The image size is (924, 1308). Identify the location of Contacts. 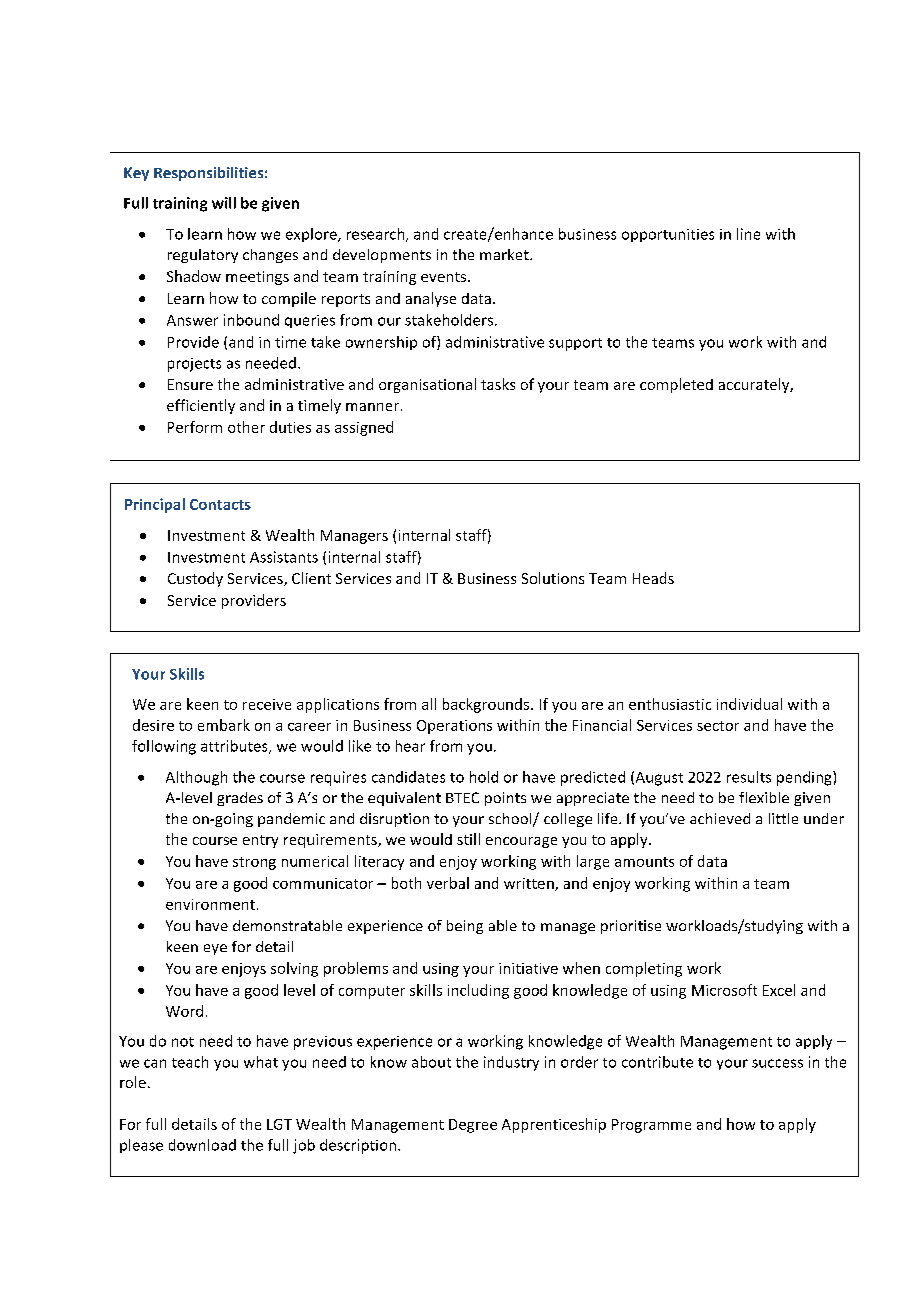
(220, 504).
